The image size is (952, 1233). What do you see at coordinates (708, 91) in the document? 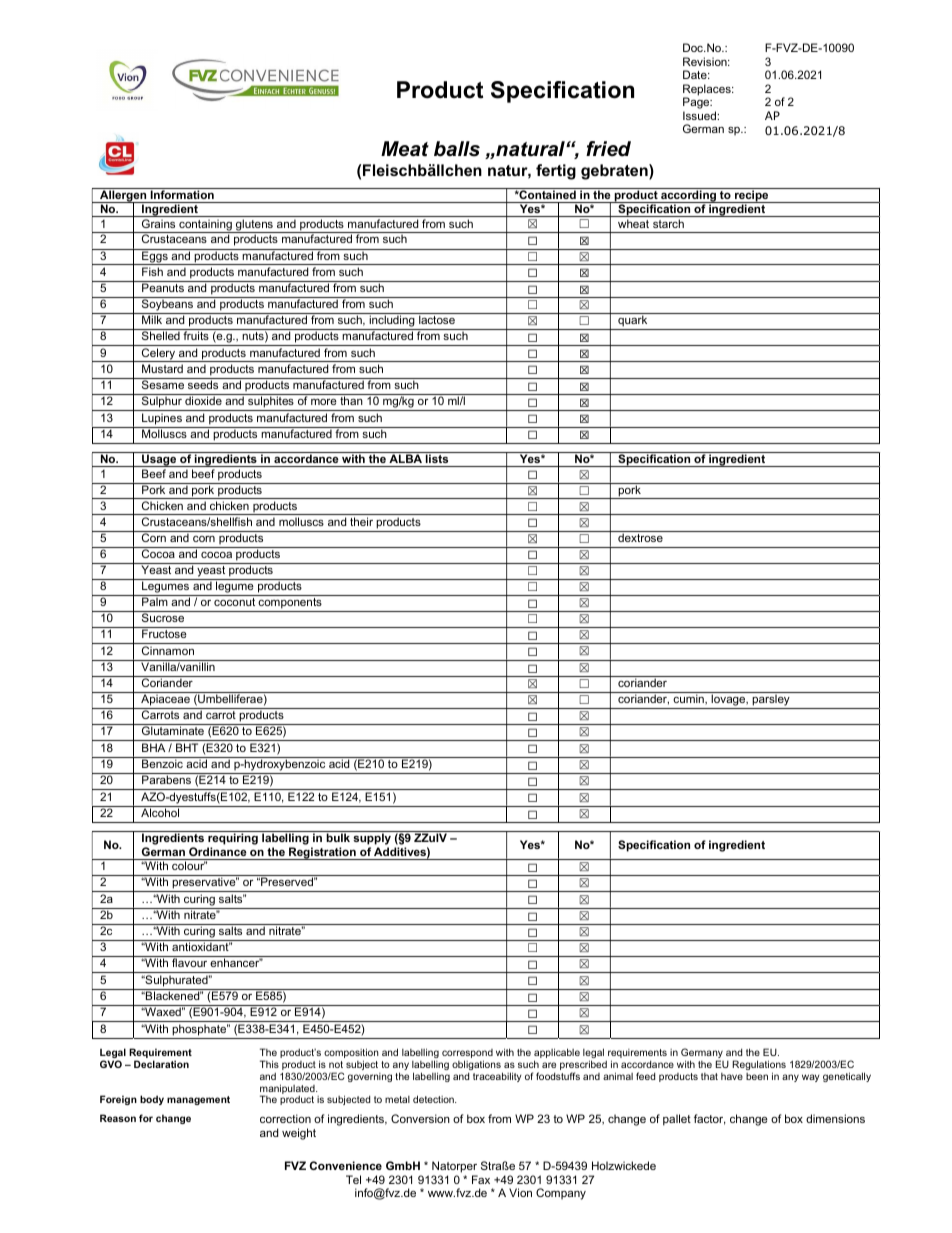
I see `Replaces` at bounding box center [708, 91].
